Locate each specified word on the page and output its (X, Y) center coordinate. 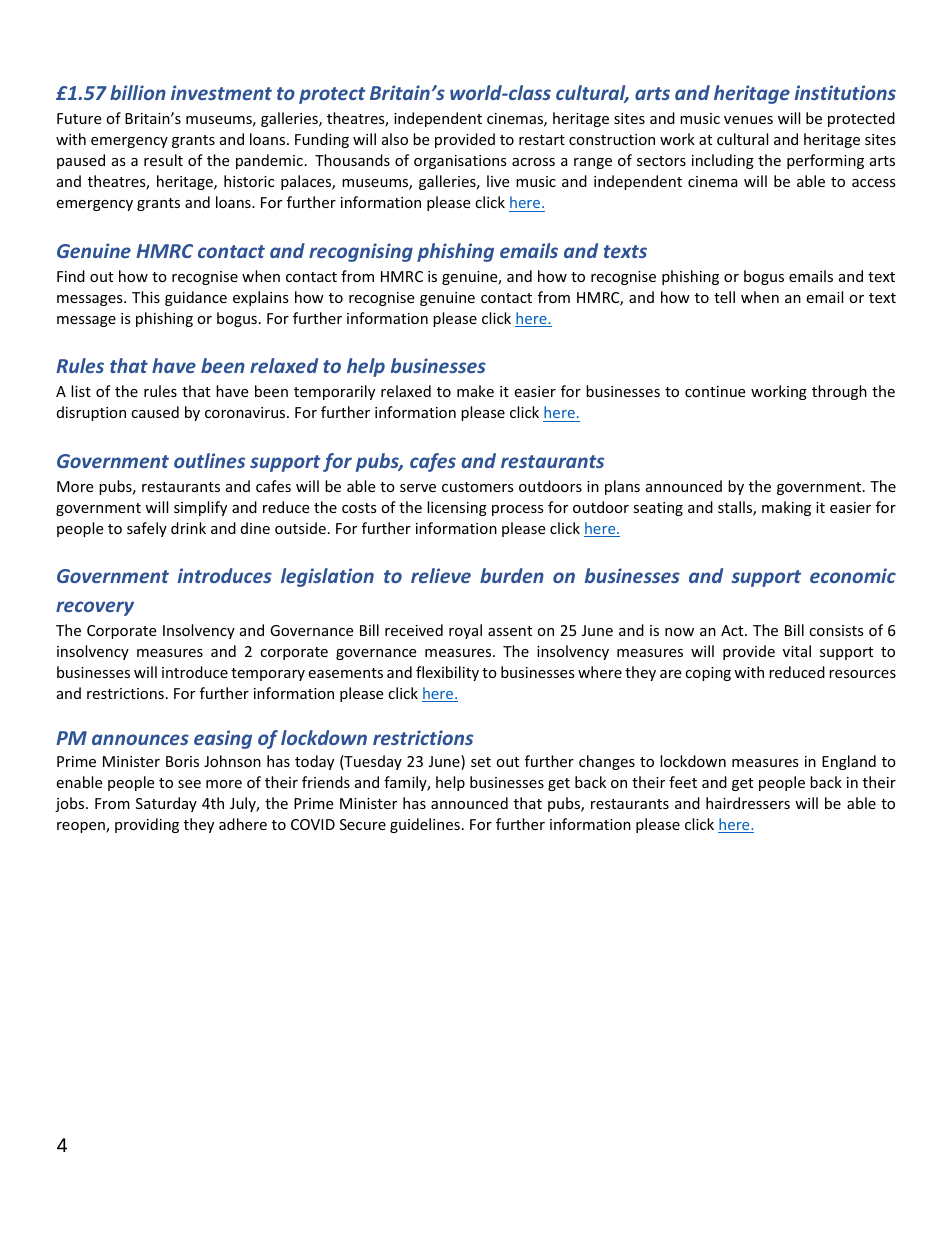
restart (542, 140)
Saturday (166, 804)
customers (478, 487)
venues (748, 120)
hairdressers (748, 803)
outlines (209, 460)
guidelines (425, 825)
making (786, 508)
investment (221, 92)
